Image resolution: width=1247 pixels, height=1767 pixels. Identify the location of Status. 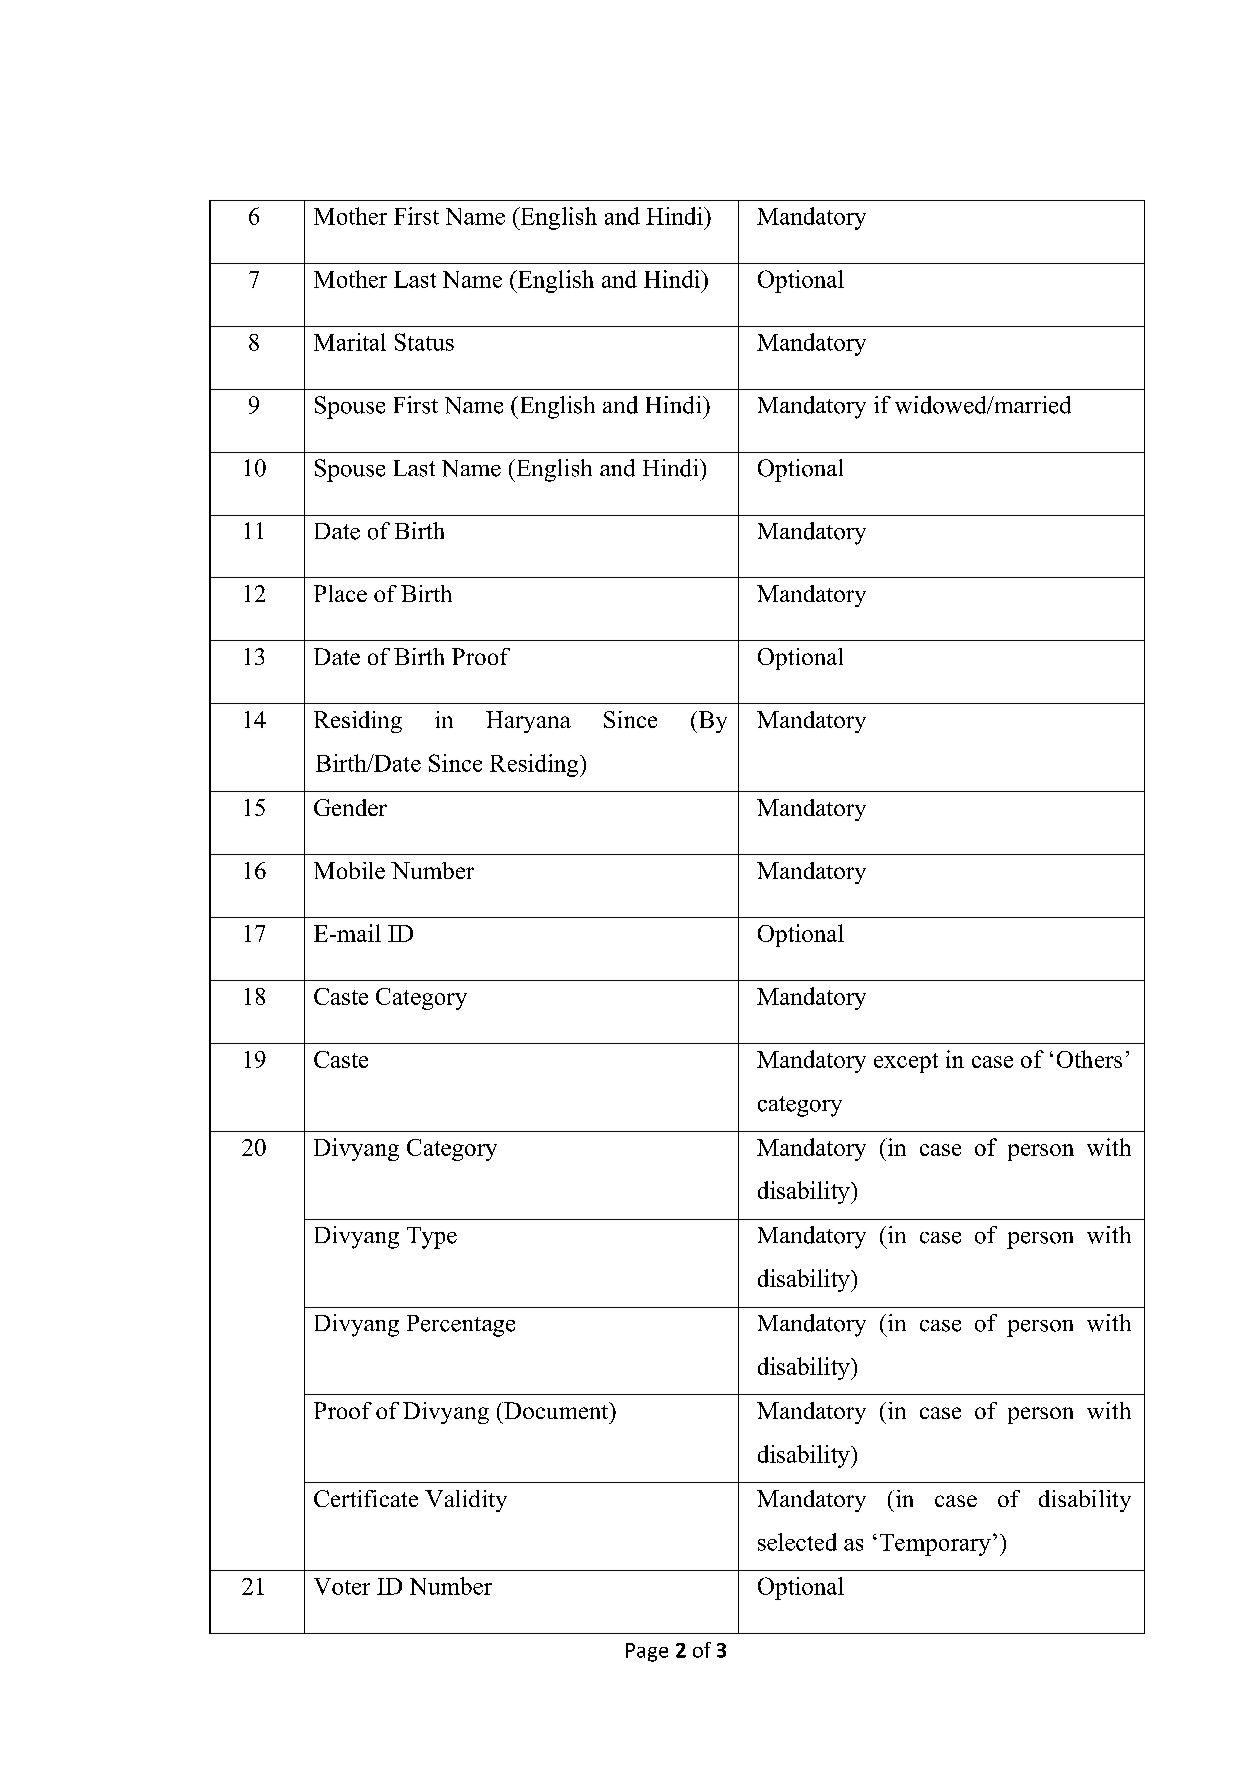
(424, 342).
